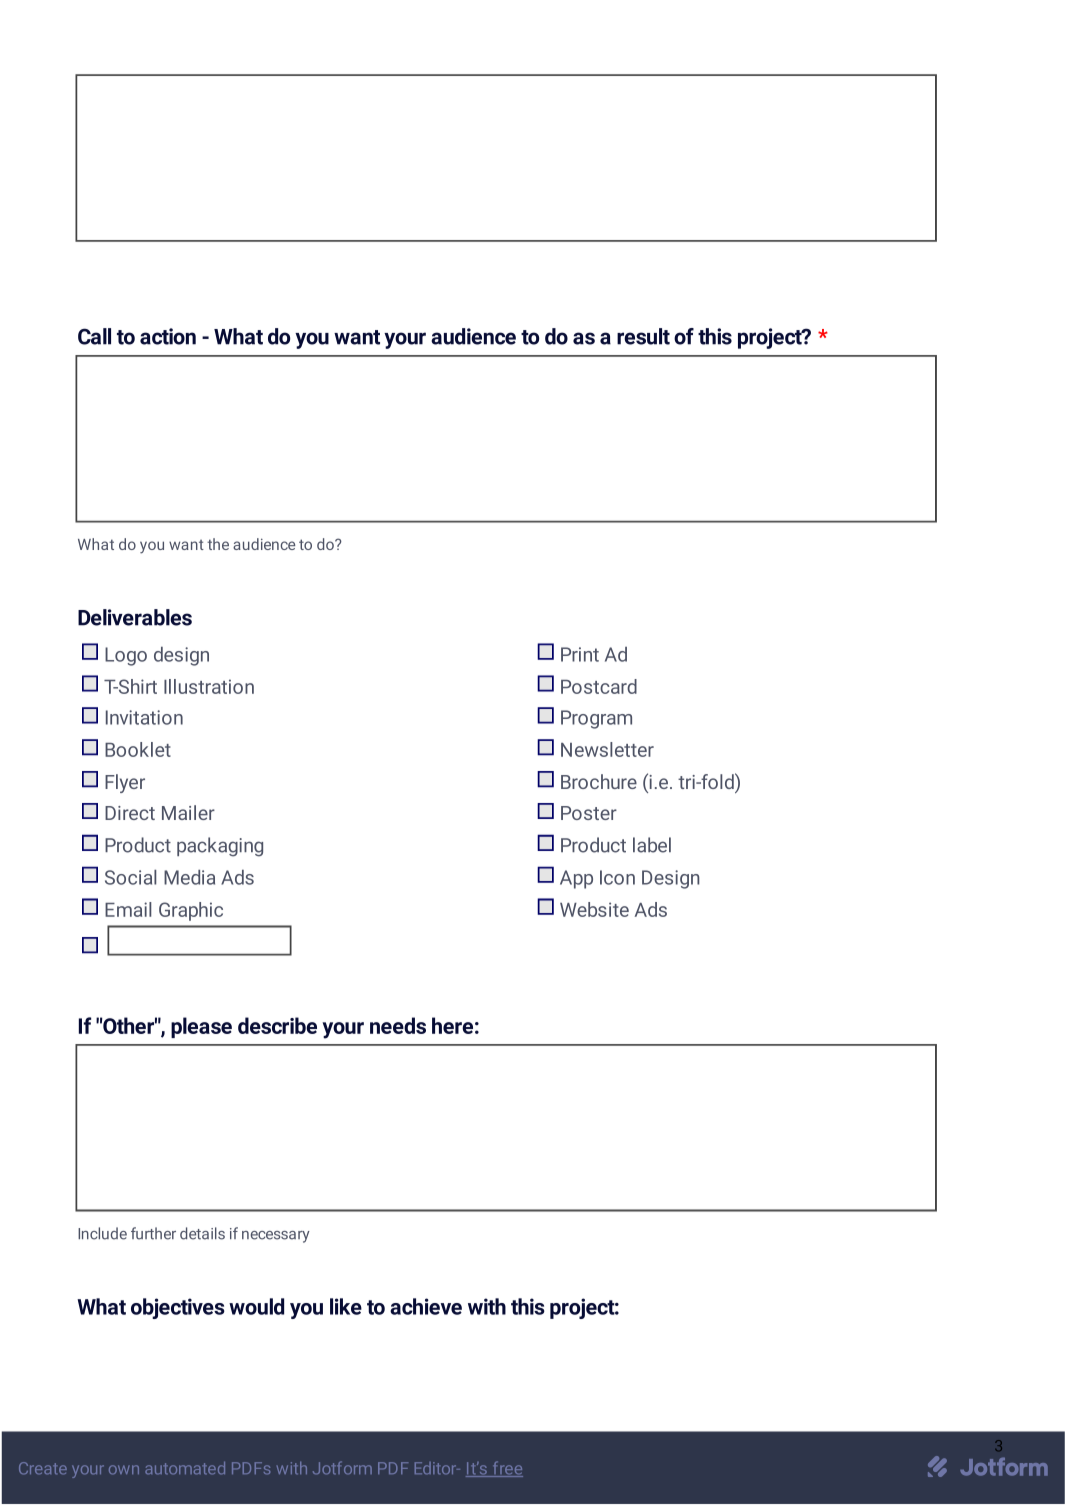 This page has width=1067, height=1509. I want to click on Illustration, so click(209, 686).
